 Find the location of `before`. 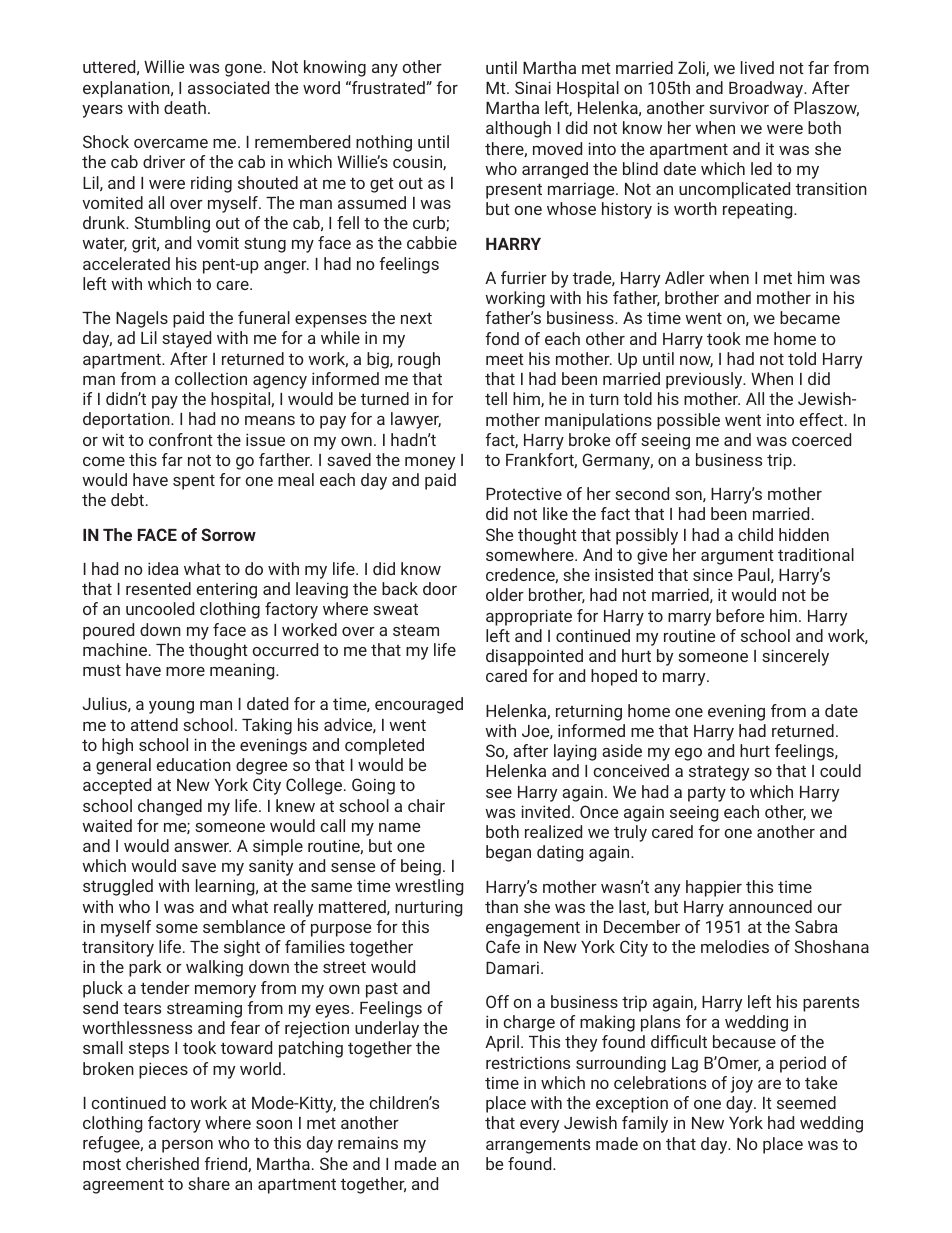

before is located at coordinates (740, 615).
